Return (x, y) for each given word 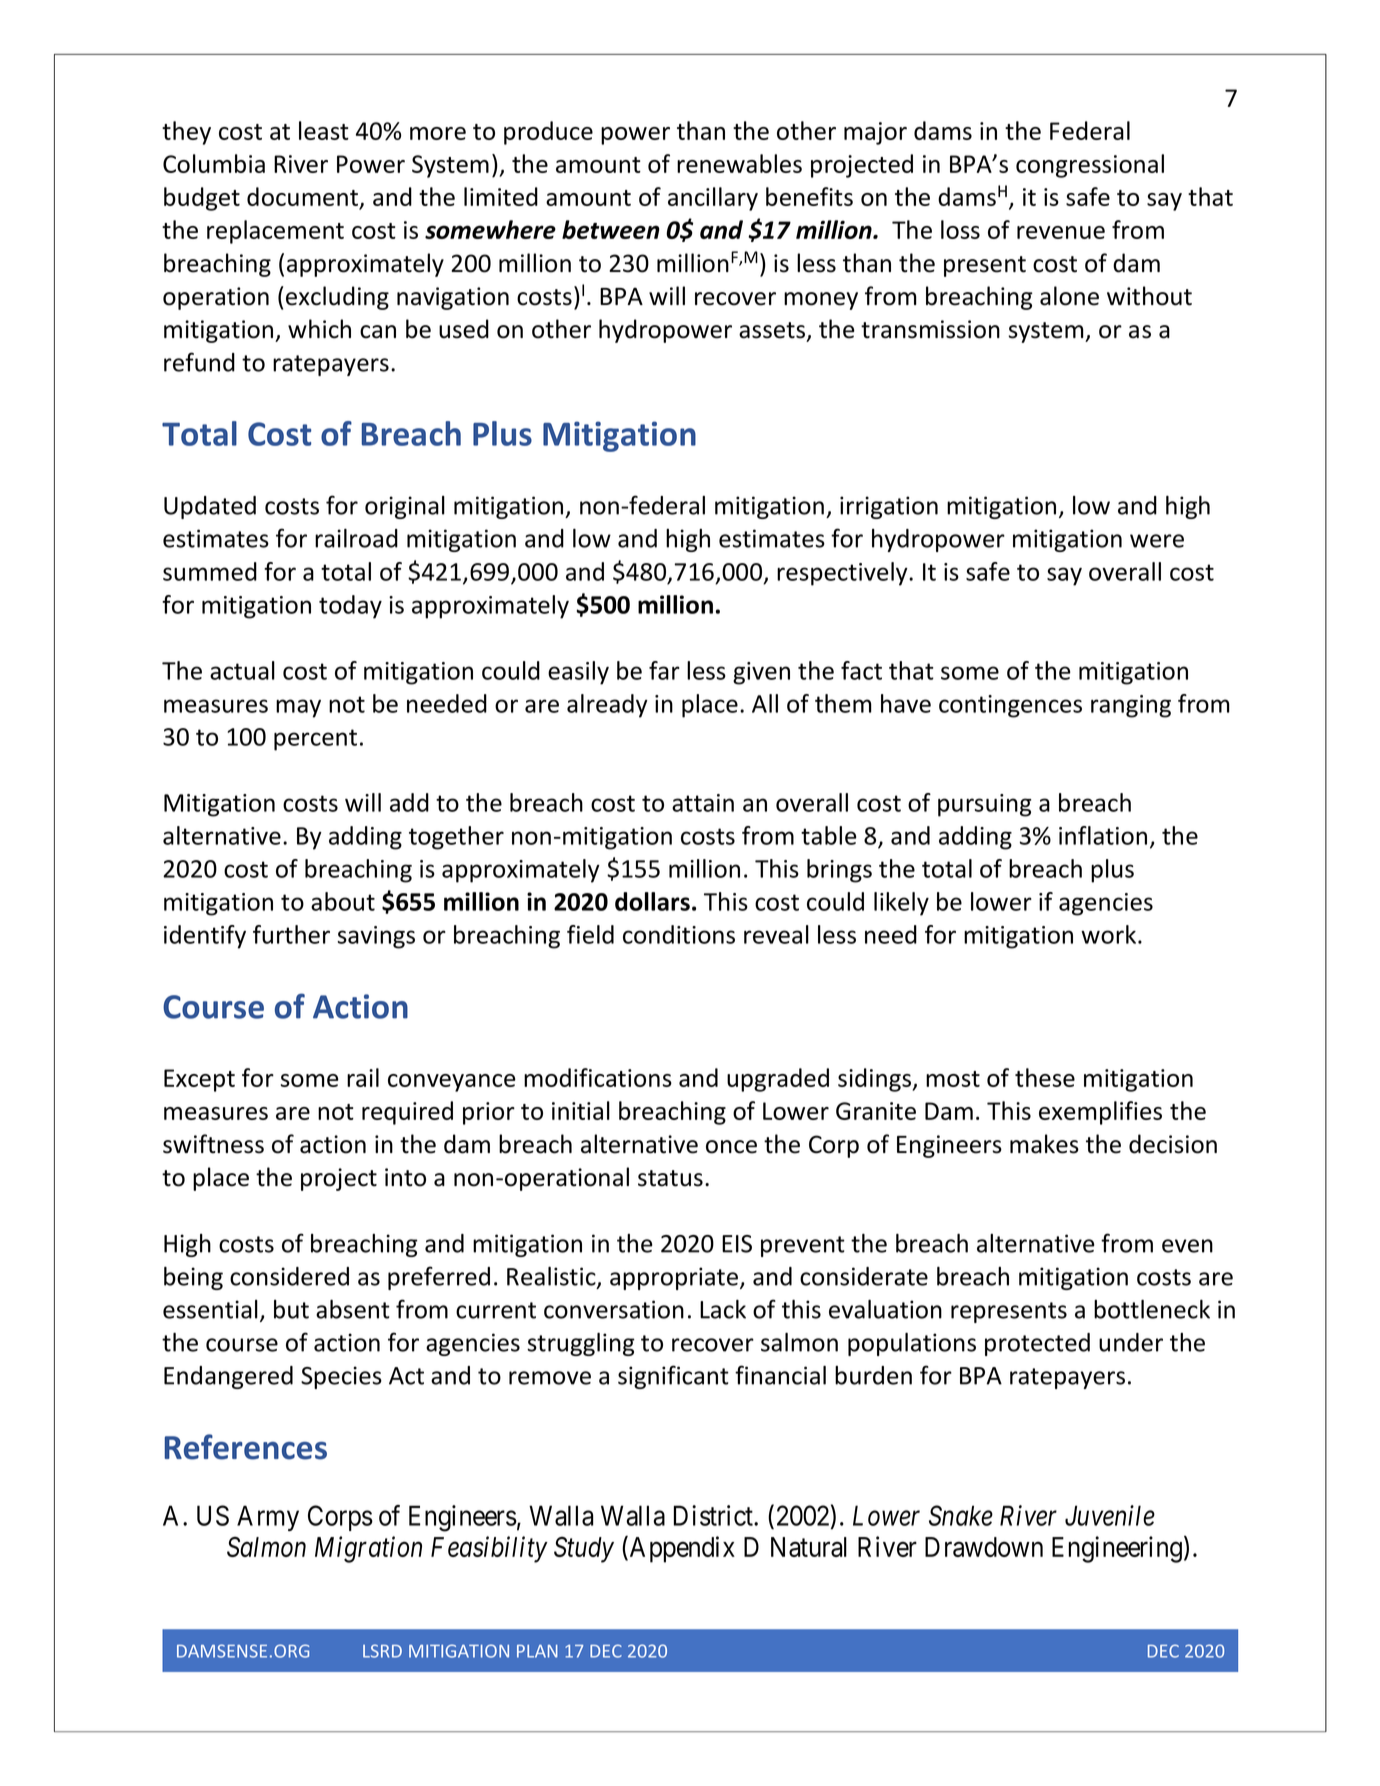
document (303, 198)
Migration (368, 1550)
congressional (1090, 166)
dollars (652, 901)
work (1110, 934)
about (343, 901)
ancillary (713, 199)
